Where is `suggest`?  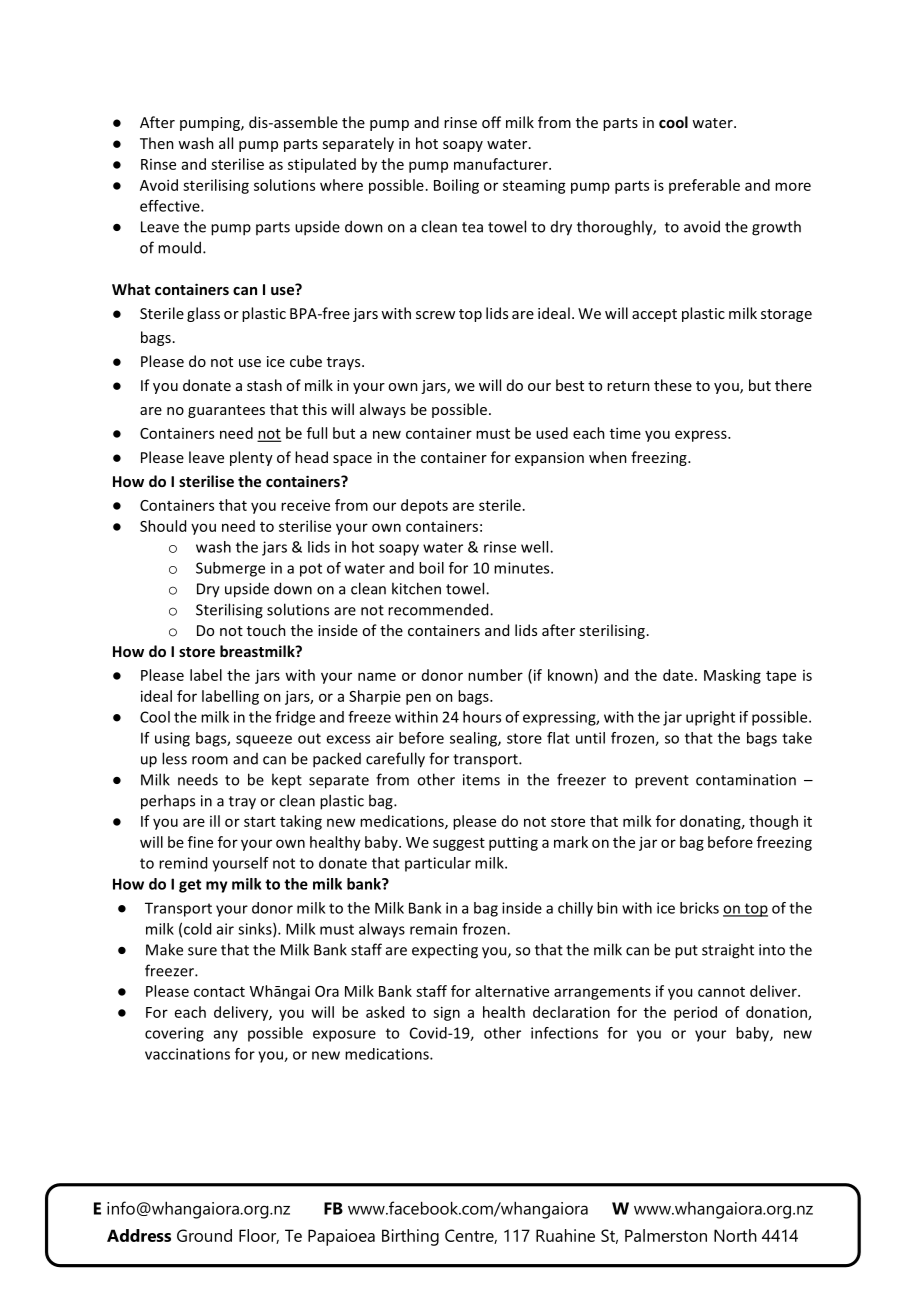
suggest is located at coordinates (459, 844).
